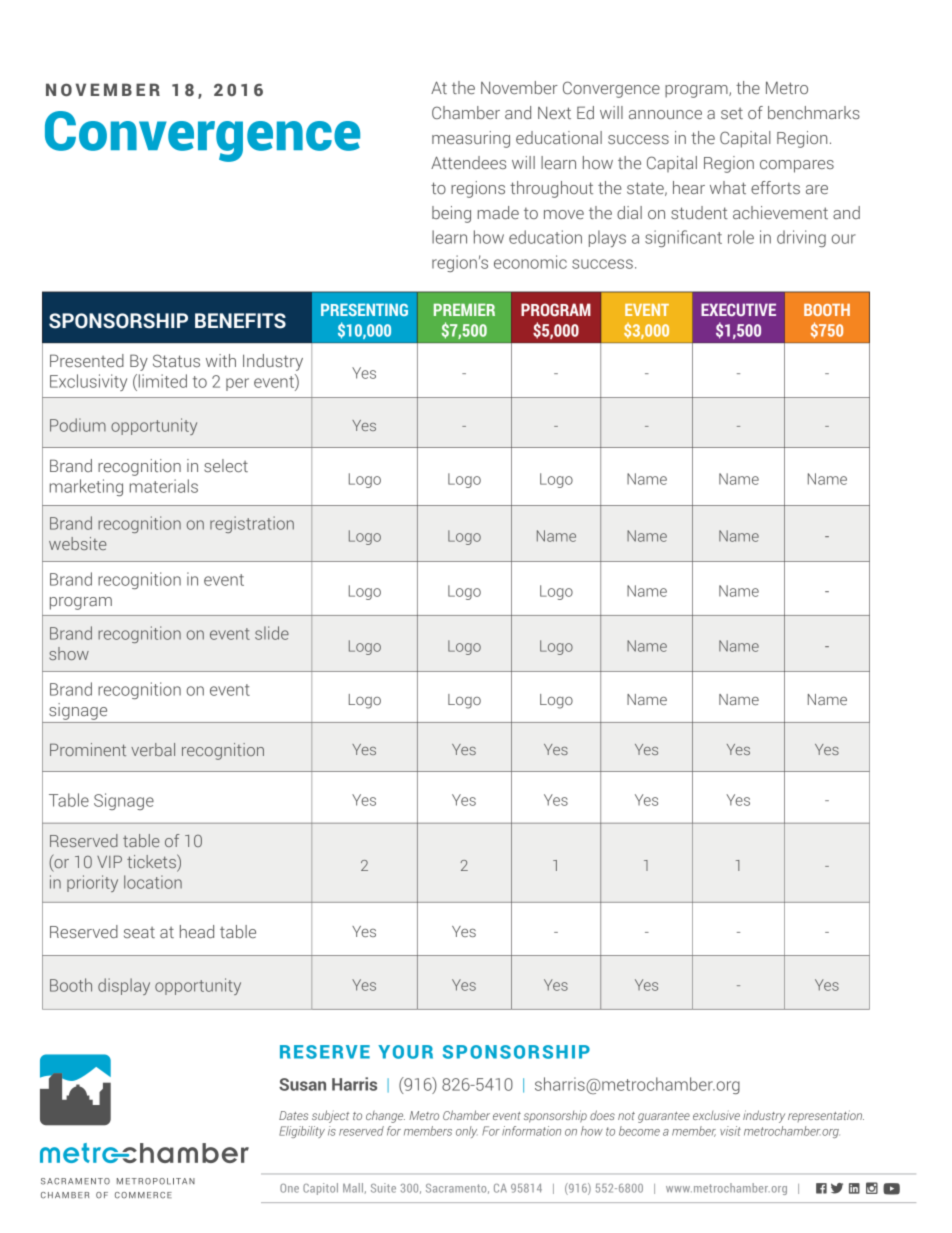 This screenshot has width=952, height=1233. I want to click on One, so click(289, 1188).
